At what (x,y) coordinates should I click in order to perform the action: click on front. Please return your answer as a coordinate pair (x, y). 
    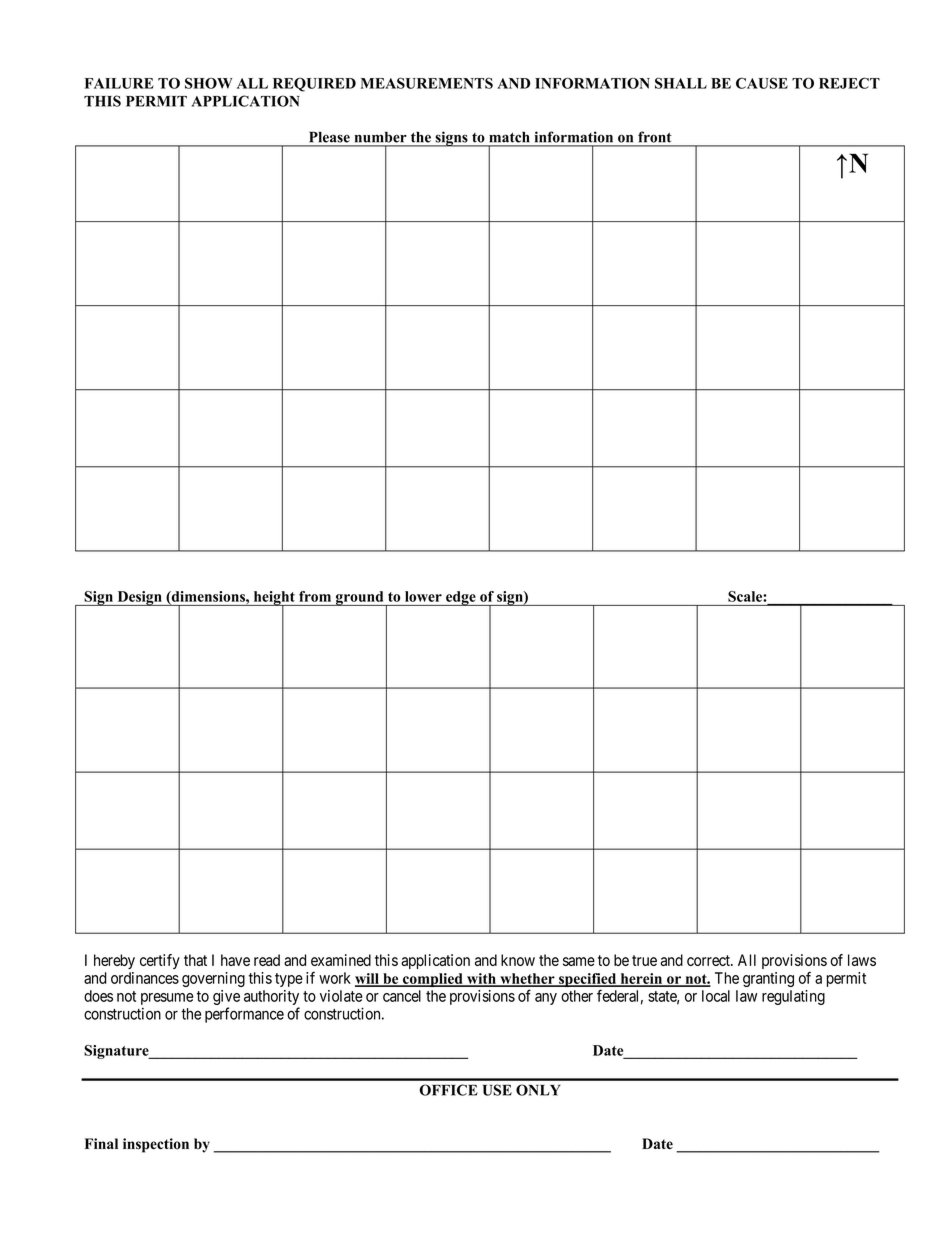
    Looking at the image, I should click on (654, 137).
